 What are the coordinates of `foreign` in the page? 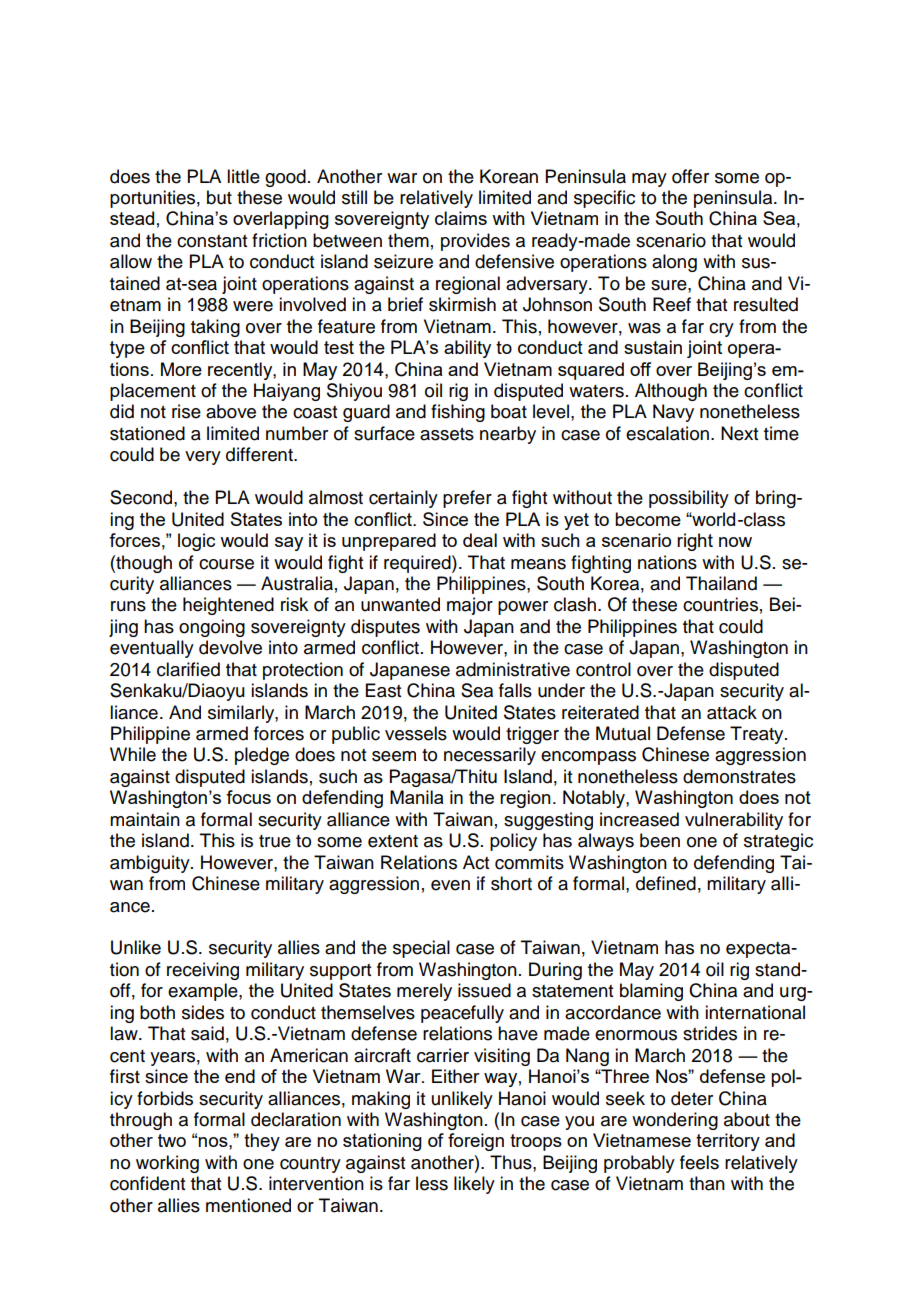 It's located at (476, 1142).
